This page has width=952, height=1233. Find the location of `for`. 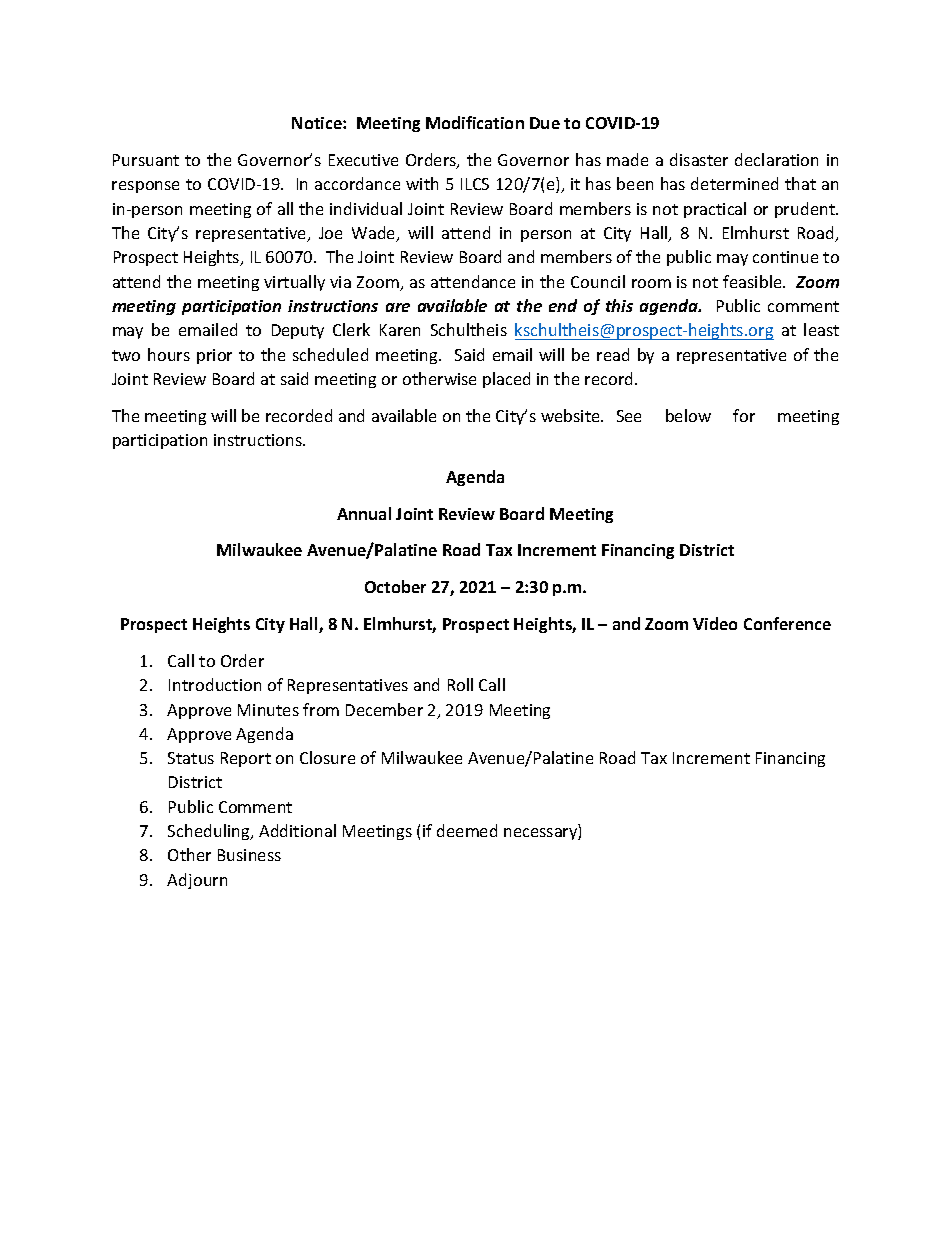

for is located at coordinates (744, 415).
